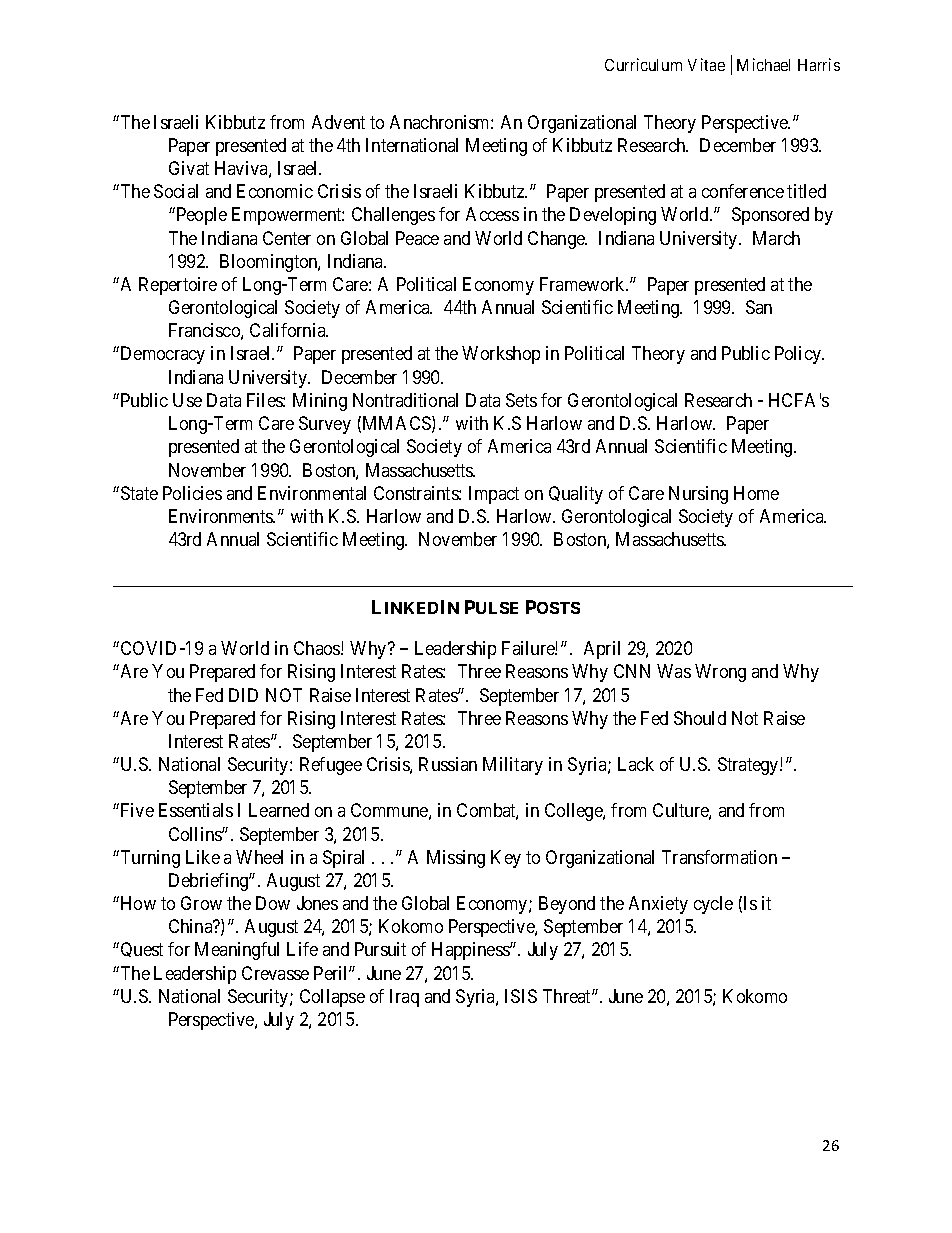 The width and height of the page is (952, 1233). What do you see at coordinates (243, 695) in the page?
I see `DID` at bounding box center [243, 695].
